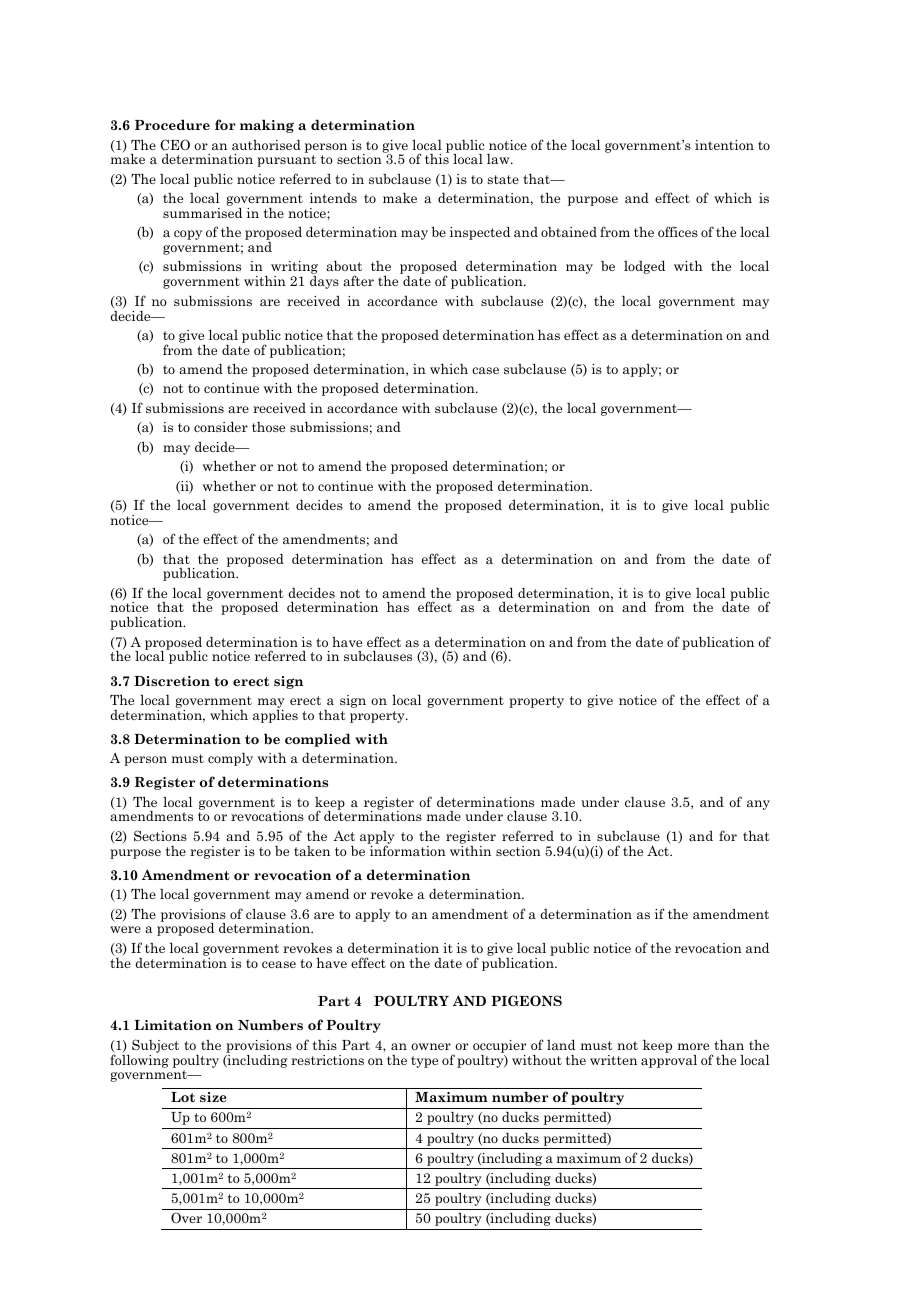 The image size is (924, 1308). I want to click on law, so click(499, 159).
